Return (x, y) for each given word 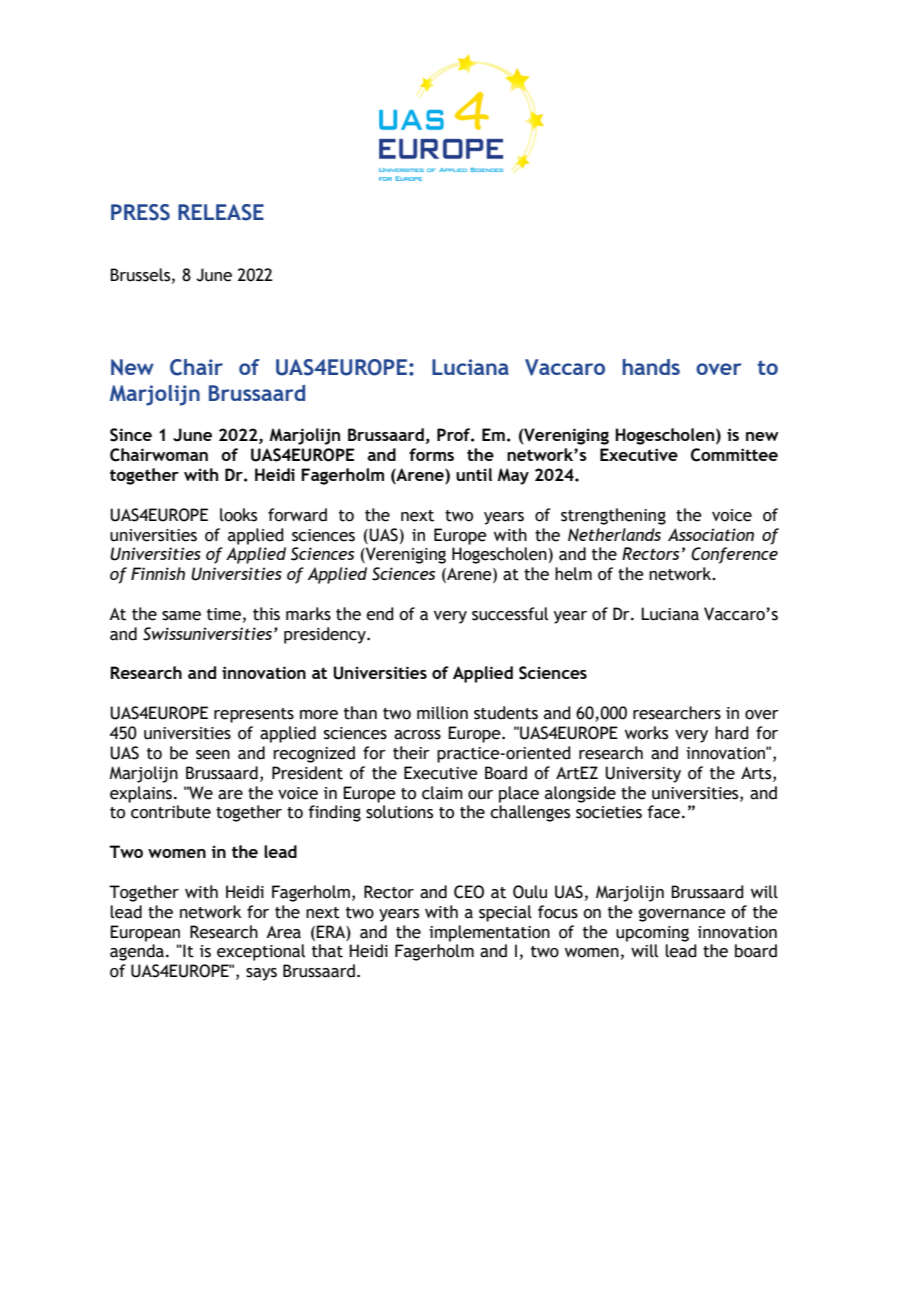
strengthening (613, 516)
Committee (734, 455)
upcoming (652, 934)
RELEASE (221, 212)
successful (510, 614)
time (224, 614)
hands (651, 367)
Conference (734, 555)
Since (131, 435)
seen (213, 755)
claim (442, 793)
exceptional (261, 952)
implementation (489, 933)
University (643, 774)
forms (431, 454)
